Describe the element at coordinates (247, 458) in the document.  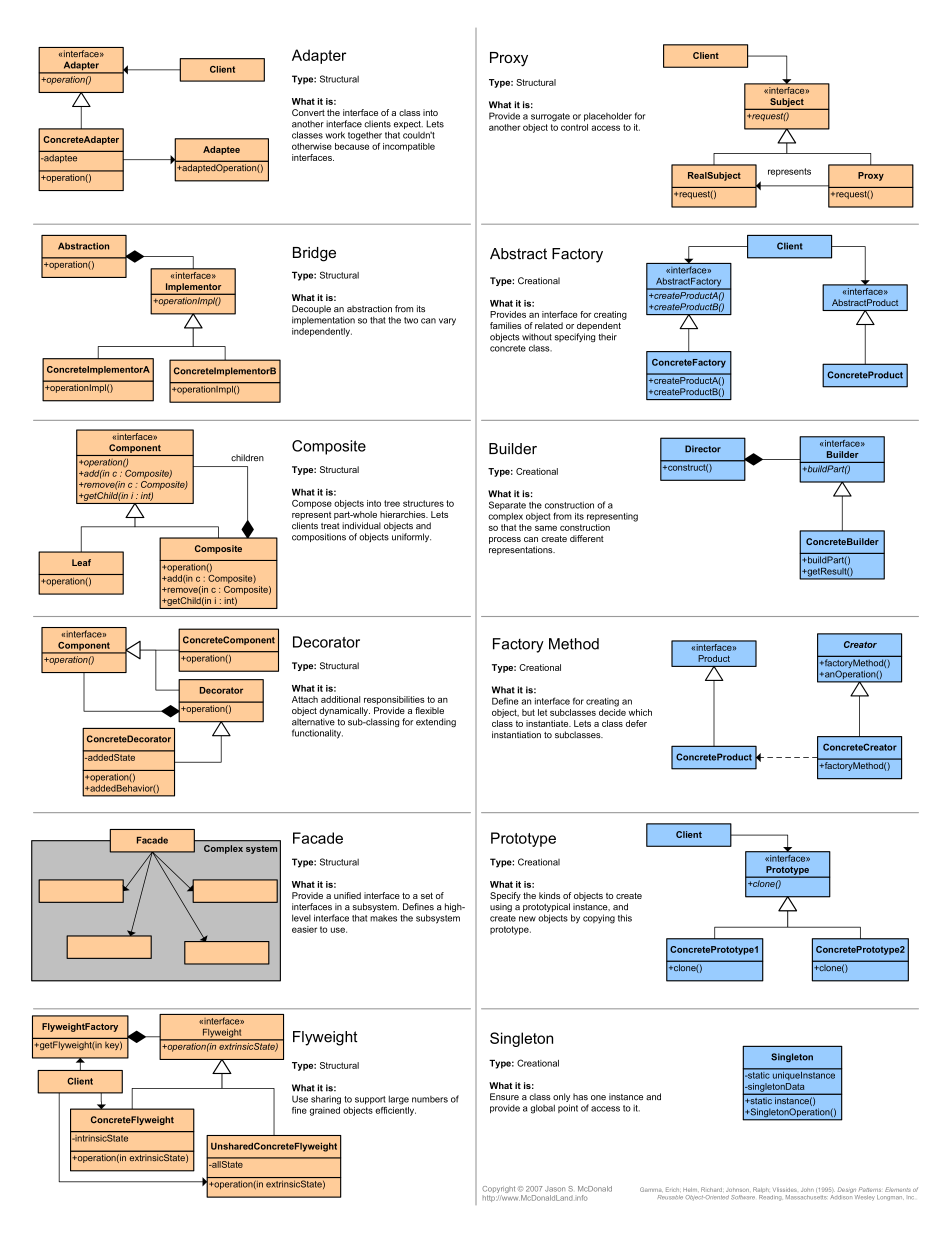
I see `children` at that location.
